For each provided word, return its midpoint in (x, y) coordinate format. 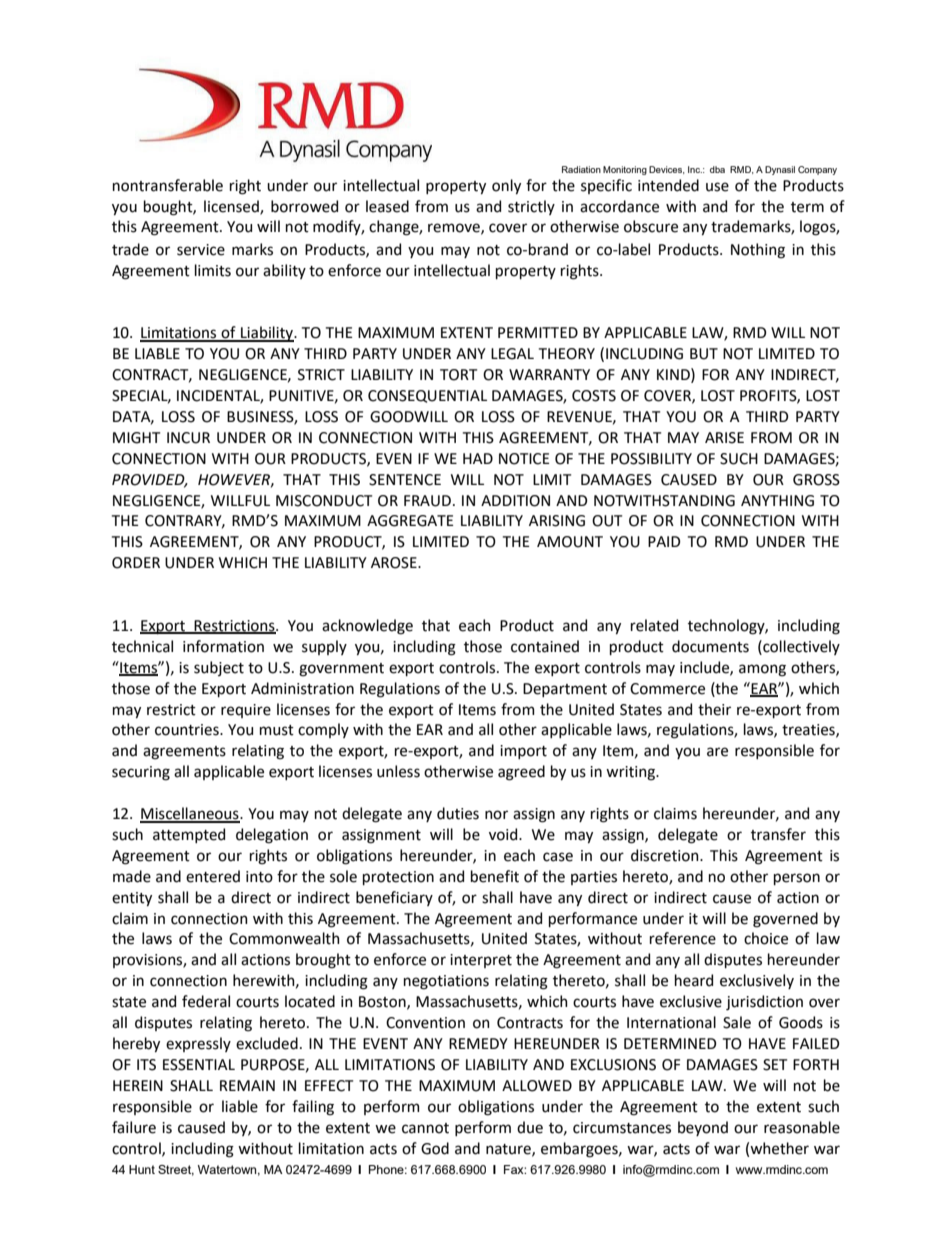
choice (766, 938)
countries (188, 730)
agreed (521, 773)
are (717, 752)
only (506, 186)
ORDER (136, 563)
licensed (232, 207)
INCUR (188, 438)
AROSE (395, 563)
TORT (458, 375)
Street (176, 1170)
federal (206, 1001)
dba (717, 169)
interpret (481, 961)
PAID (664, 541)
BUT (704, 354)
